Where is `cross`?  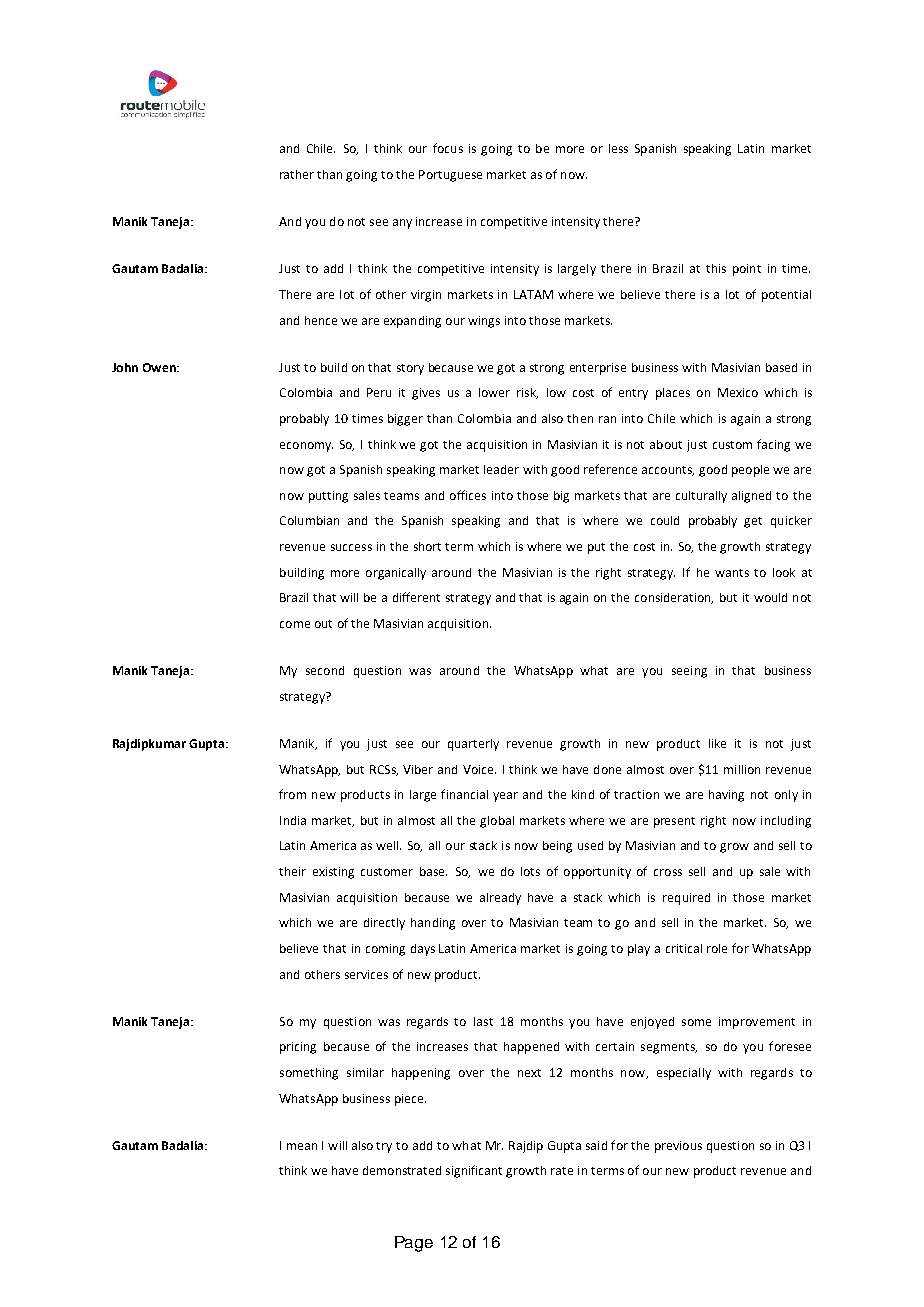 cross is located at coordinates (668, 872).
